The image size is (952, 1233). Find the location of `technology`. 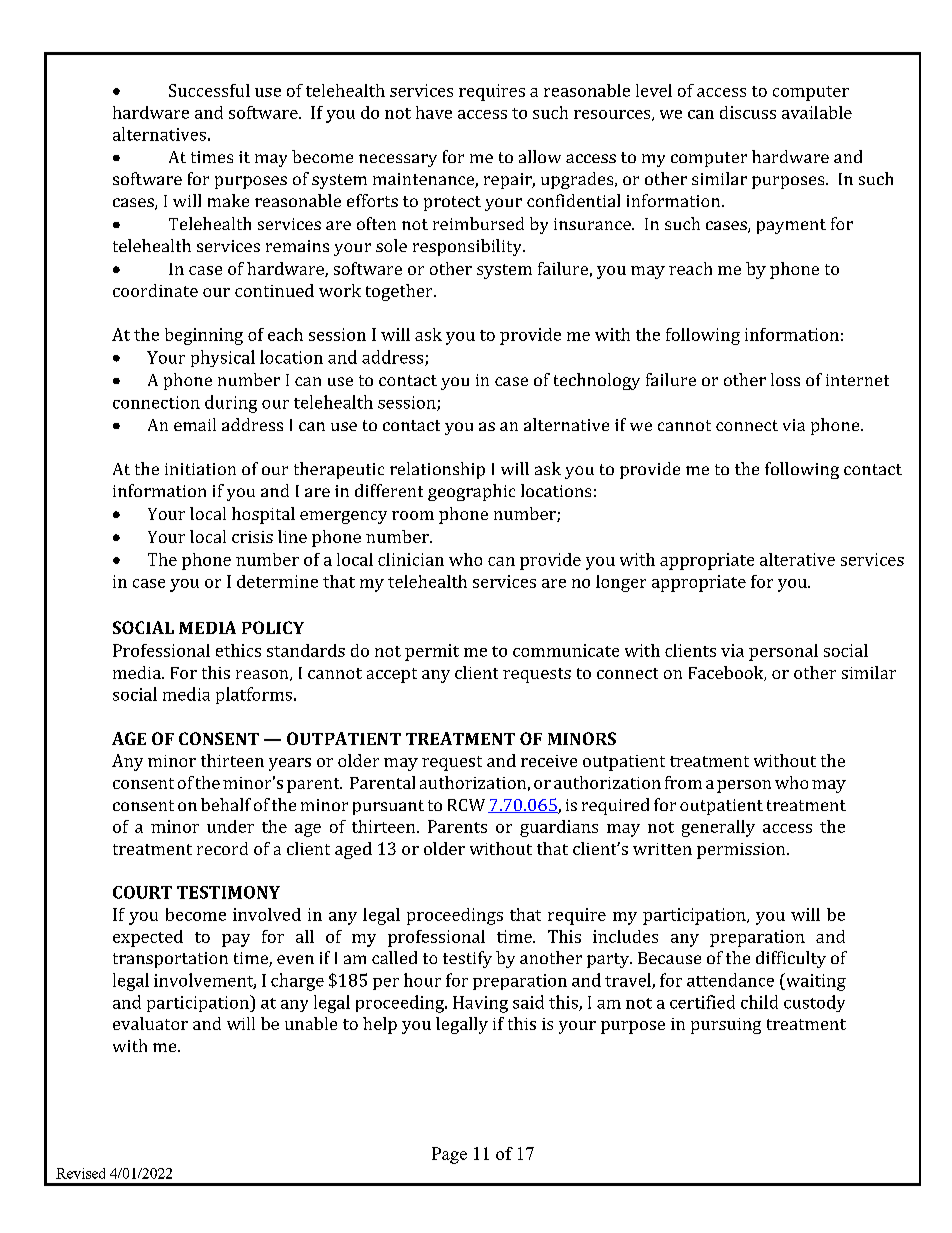

technology is located at coordinates (597, 381).
